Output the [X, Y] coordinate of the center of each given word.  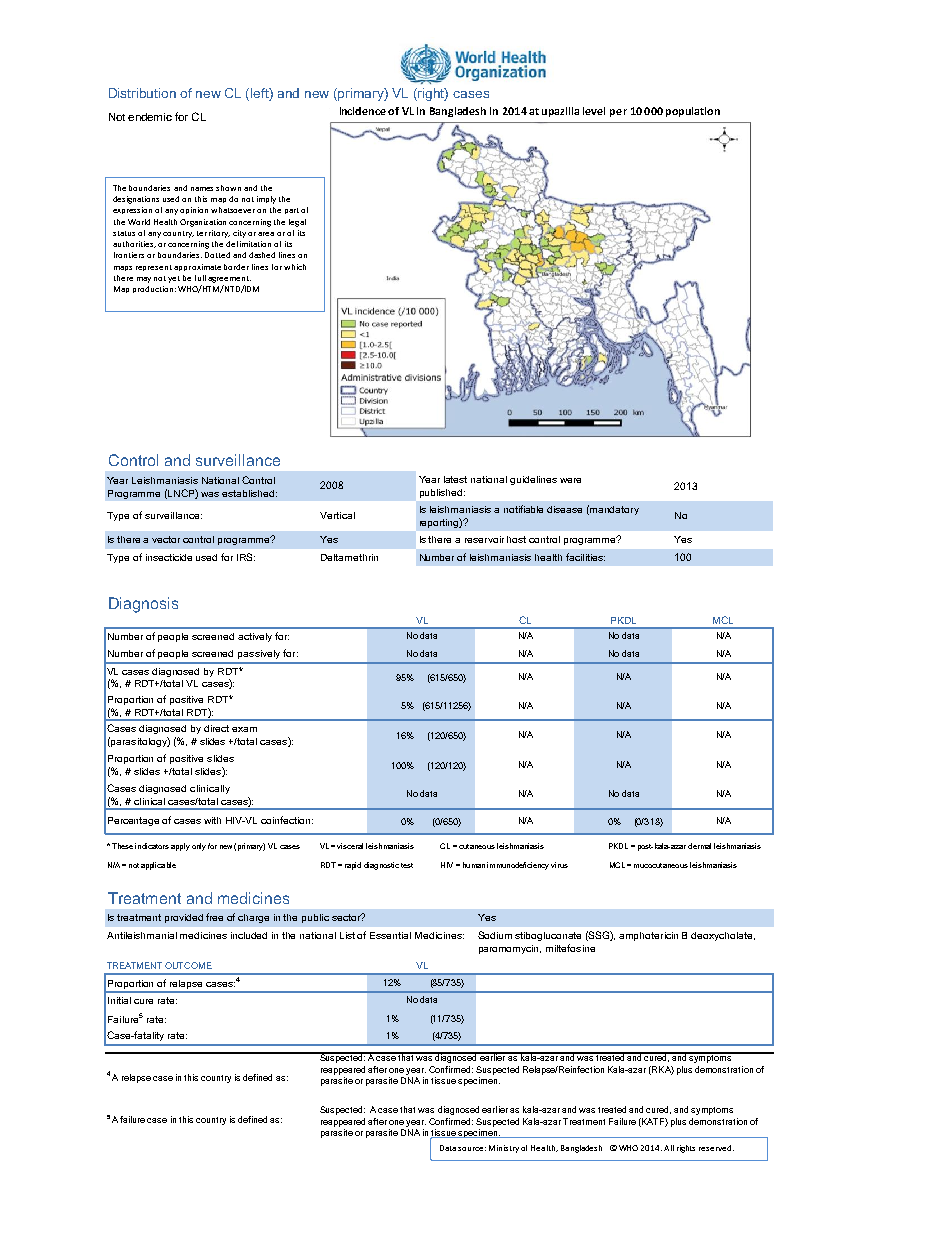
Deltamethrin [349, 557]
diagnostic [381, 866]
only [199, 847]
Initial [119, 1000]
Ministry [504, 1149]
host [516, 539]
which [295, 267]
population [693, 112]
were [570, 480]
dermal [699, 846]
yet [174, 279]
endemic [150, 117]
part [292, 211]
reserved [715, 1148]
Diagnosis [143, 605]
